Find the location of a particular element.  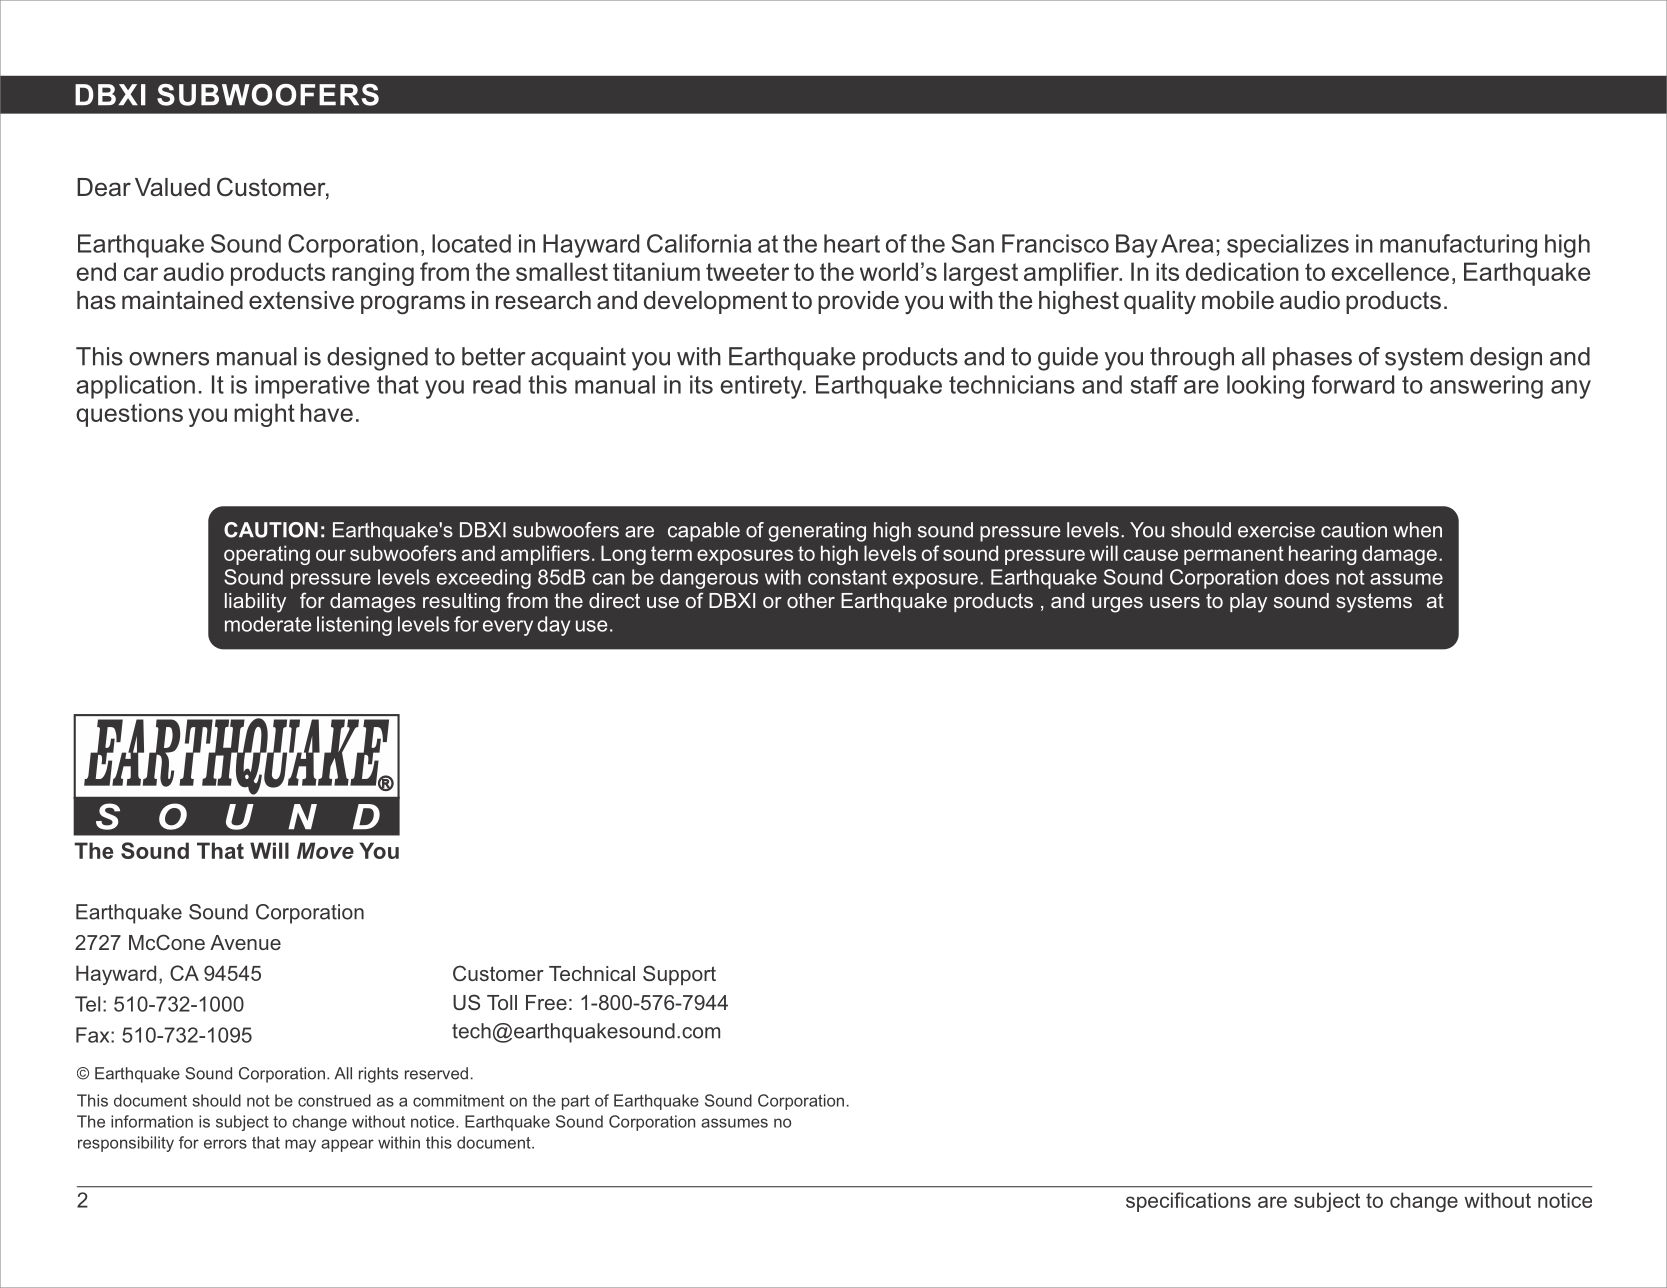

operating is located at coordinates (267, 555).
